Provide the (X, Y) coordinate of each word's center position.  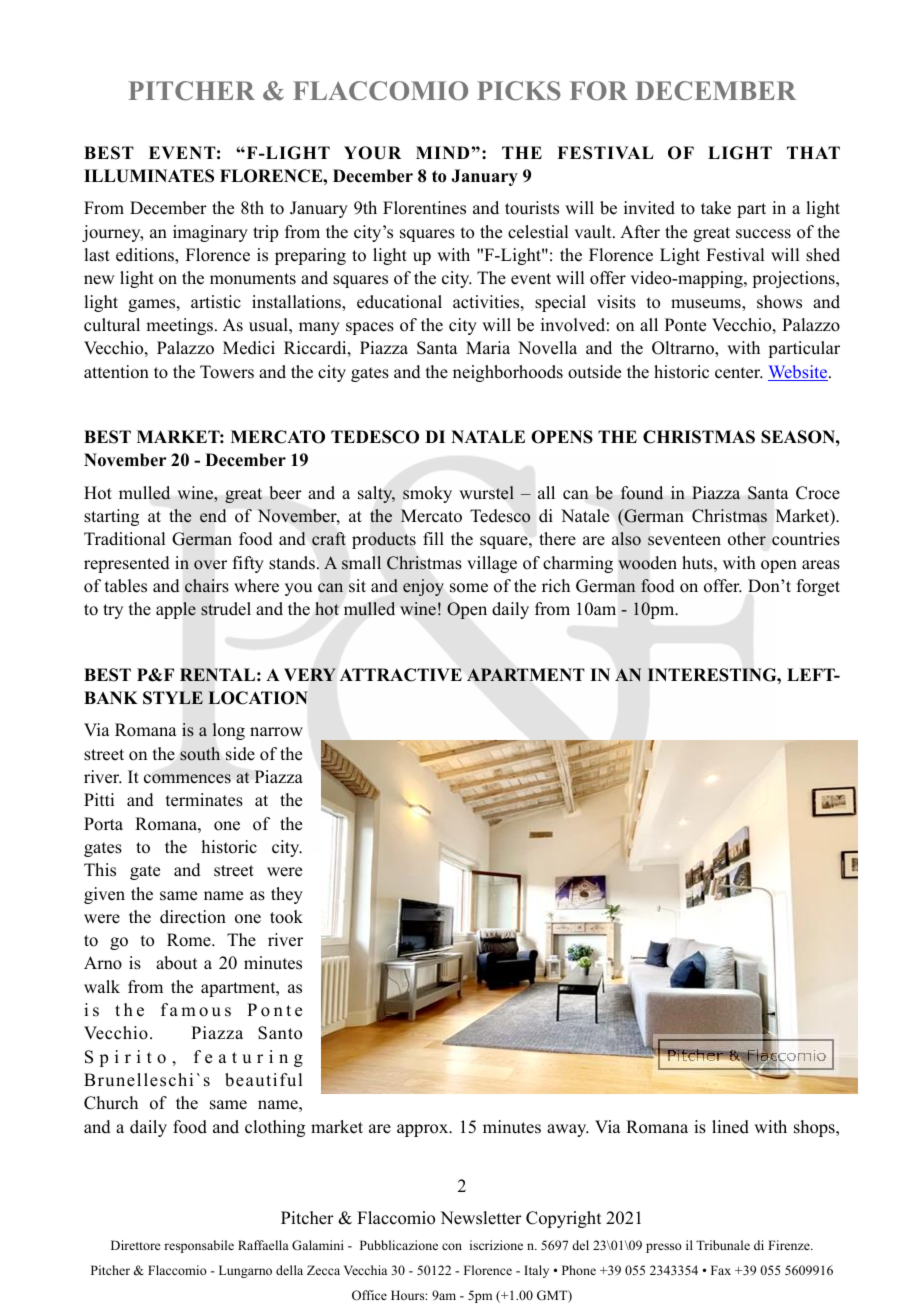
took (286, 917)
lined (730, 1127)
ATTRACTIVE (401, 675)
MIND (442, 152)
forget (818, 587)
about (176, 963)
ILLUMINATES (149, 176)
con (452, 1246)
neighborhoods (508, 373)
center (739, 373)
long (228, 731)
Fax (721, 1270)
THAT (813, 152)
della (289, 1270)
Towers (227, 372)
